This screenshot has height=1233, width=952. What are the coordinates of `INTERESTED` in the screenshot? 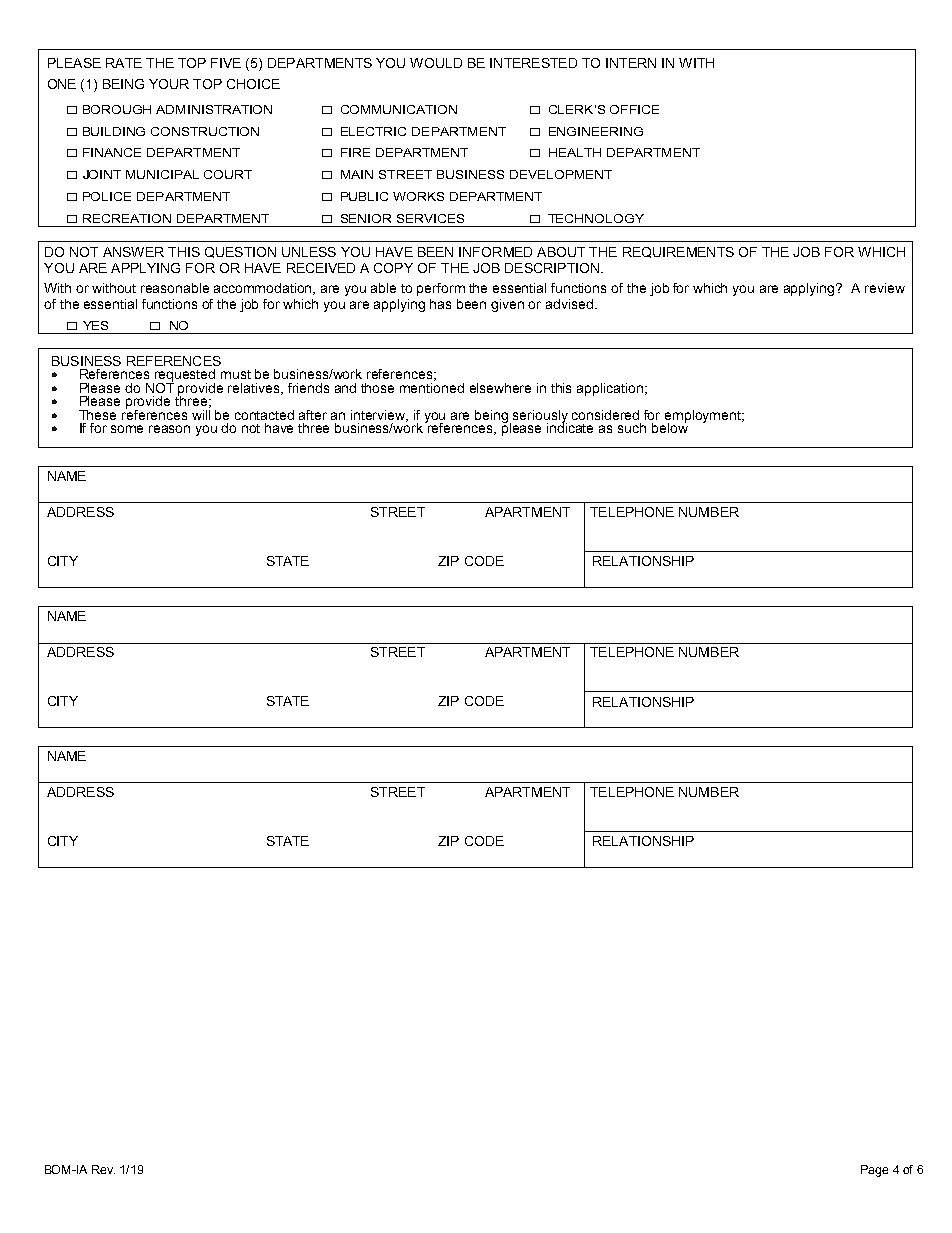 It's located at (533, 63).
